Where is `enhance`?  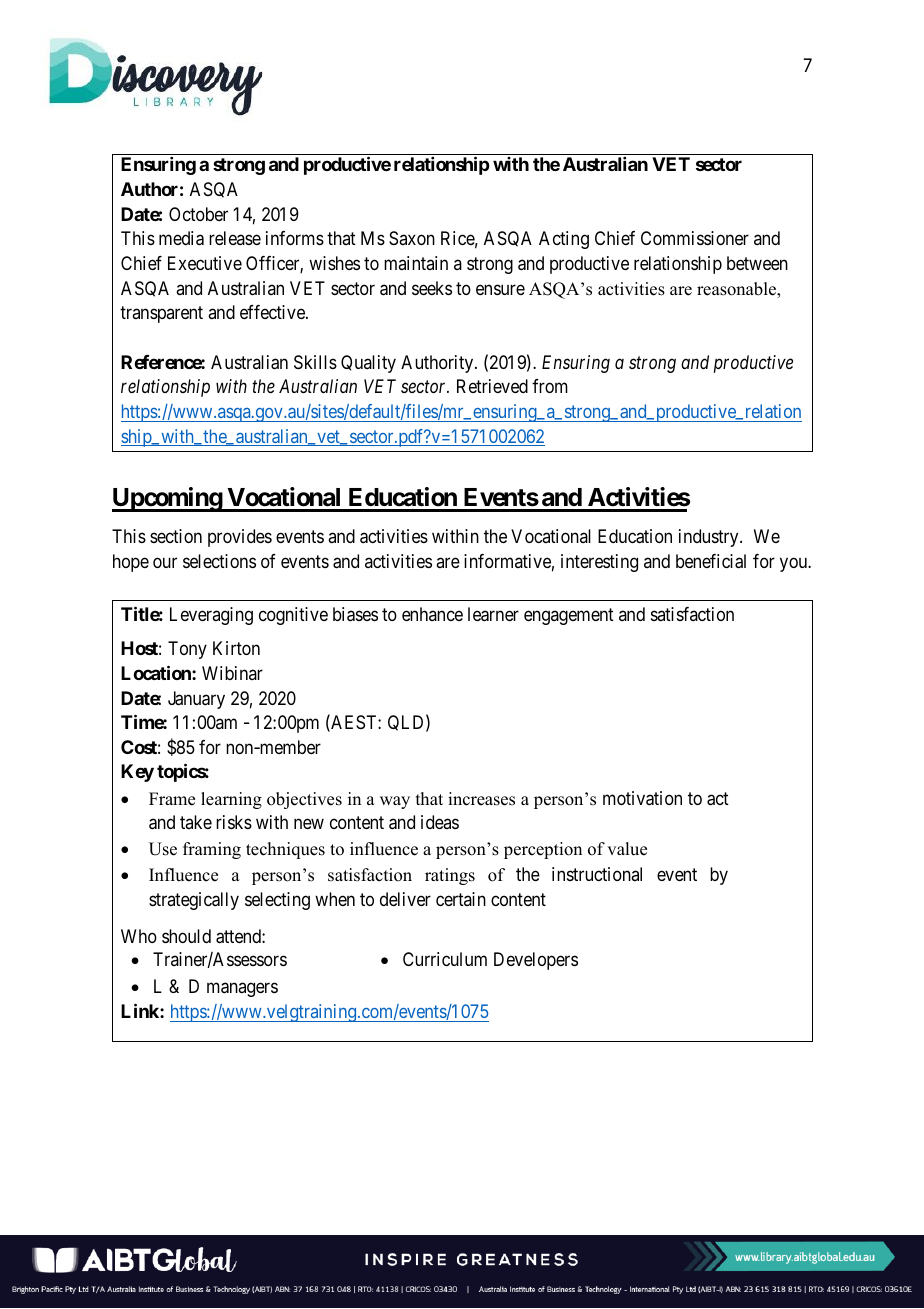
enhance is located at coordinates (432, 614).
